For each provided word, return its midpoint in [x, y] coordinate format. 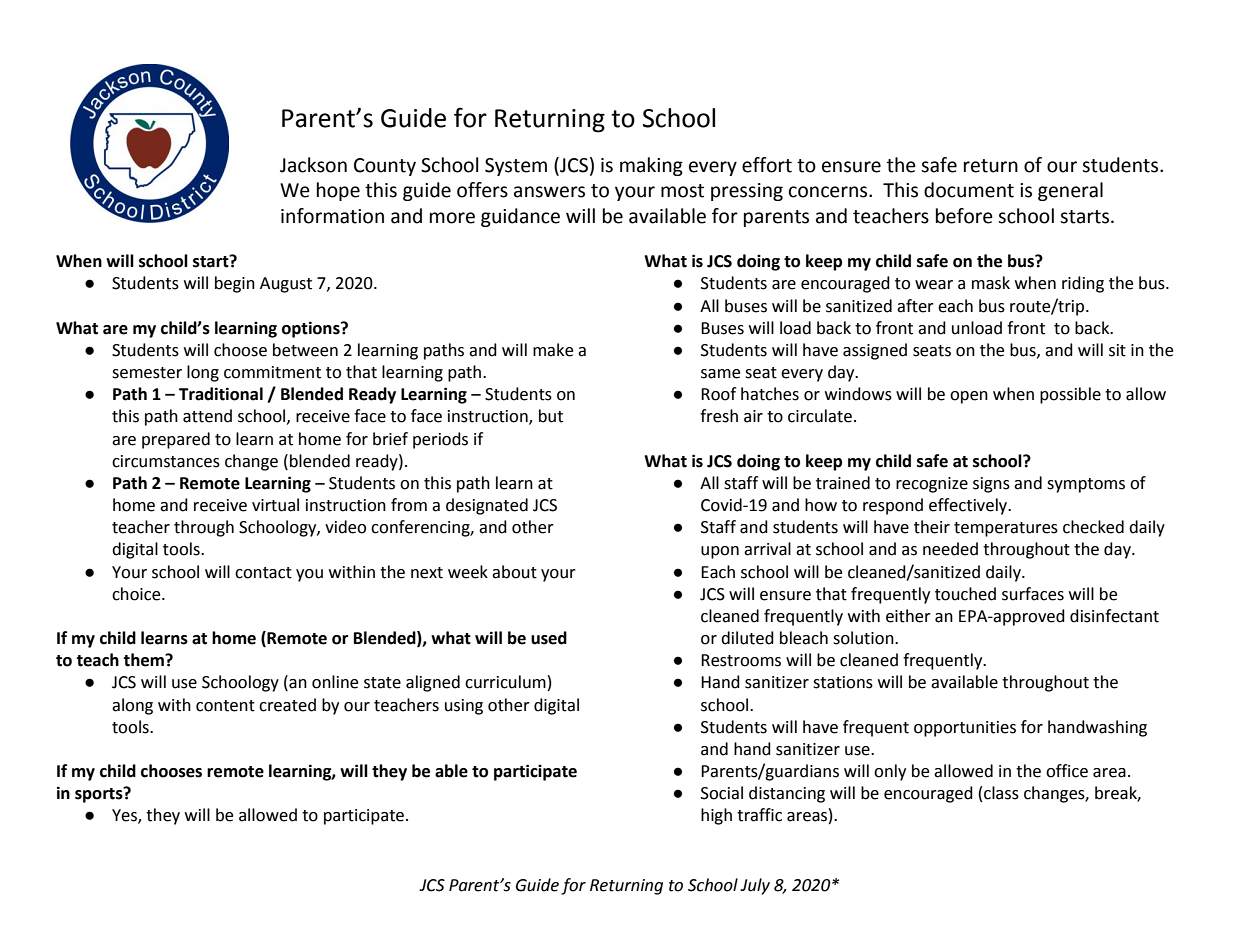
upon [720, 552]
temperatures [1006, 529]
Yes [125, 816]
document [969, 190]
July [755, 886]
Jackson [313, 165]
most [682, 191]
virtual [275, 505]
